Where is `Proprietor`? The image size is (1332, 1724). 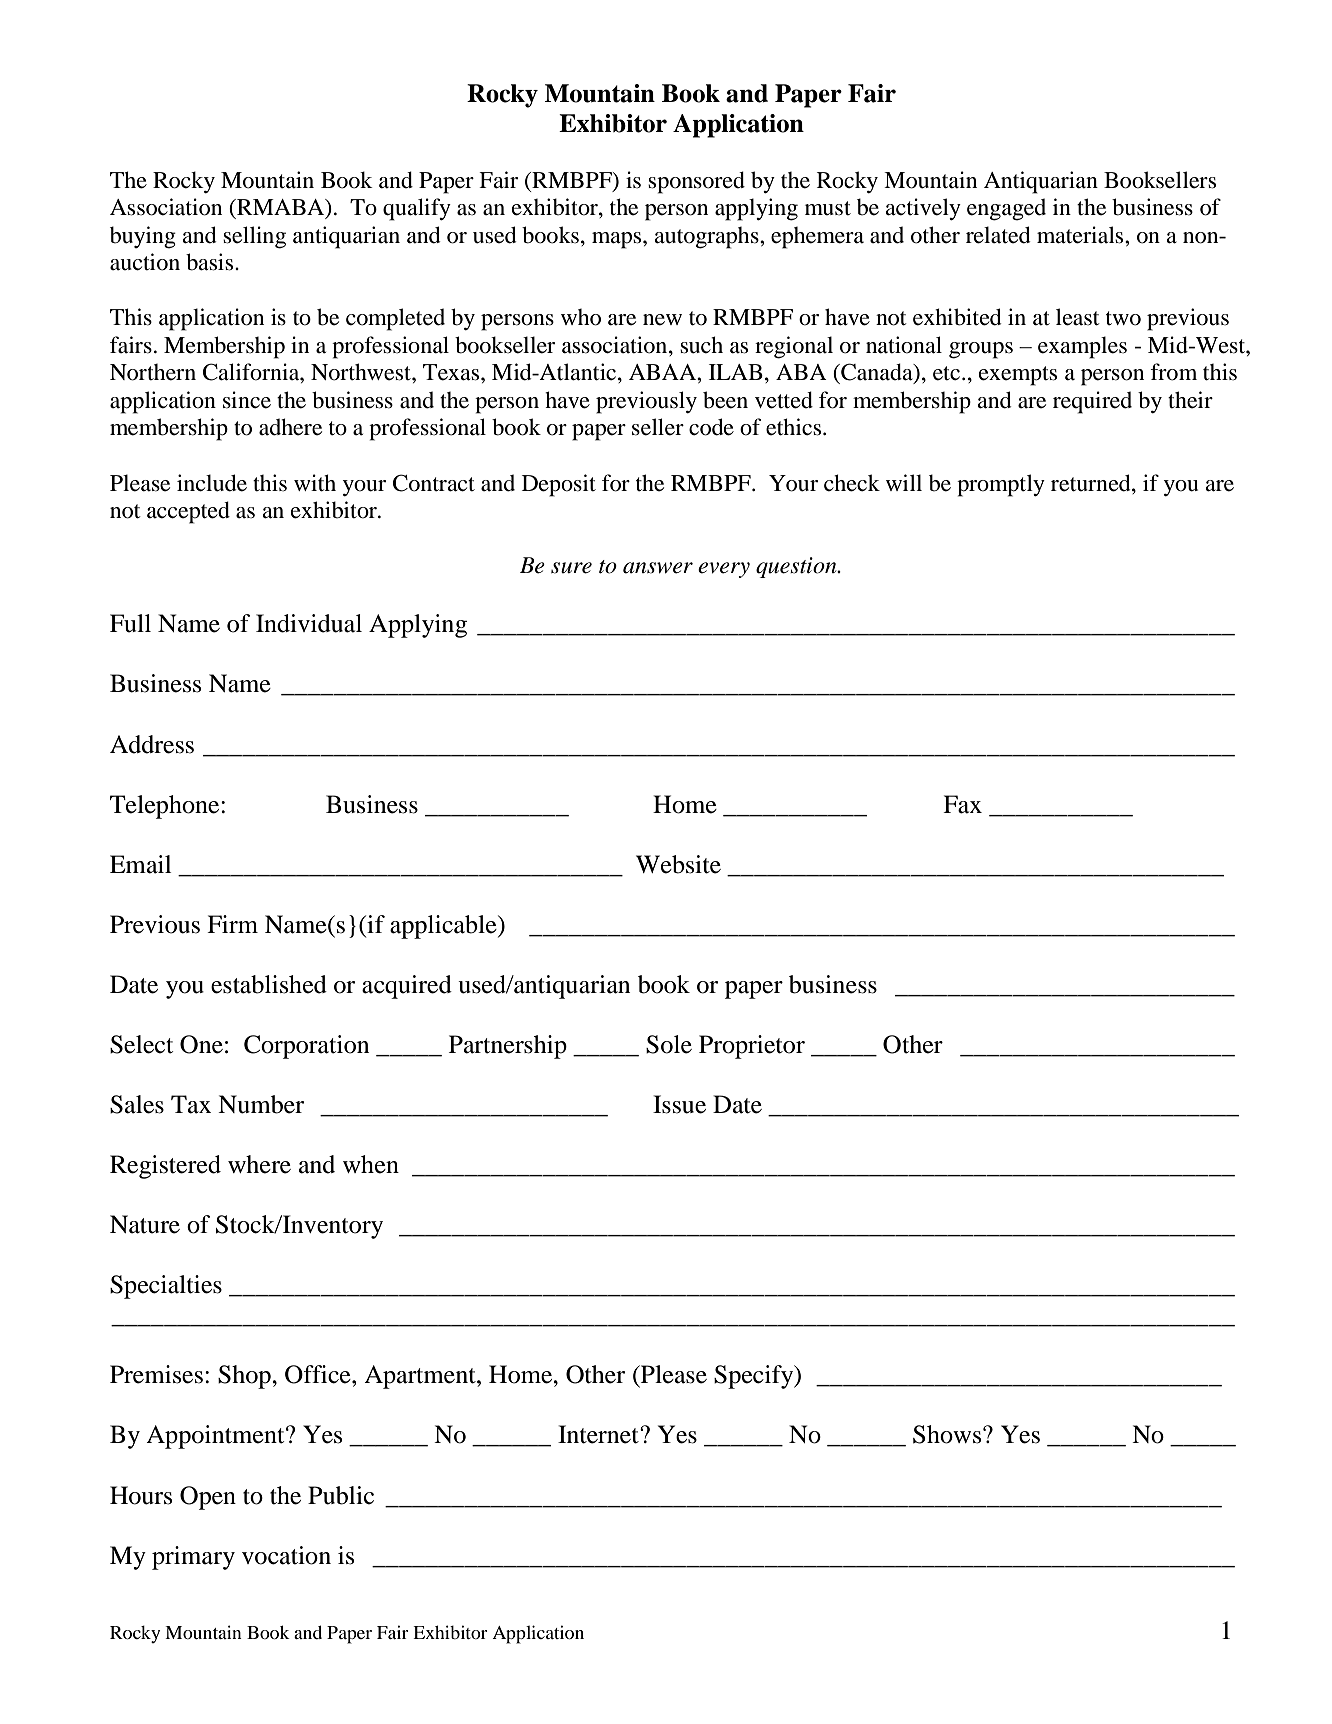
Proprietor is located at coordinates (752, 1047).
